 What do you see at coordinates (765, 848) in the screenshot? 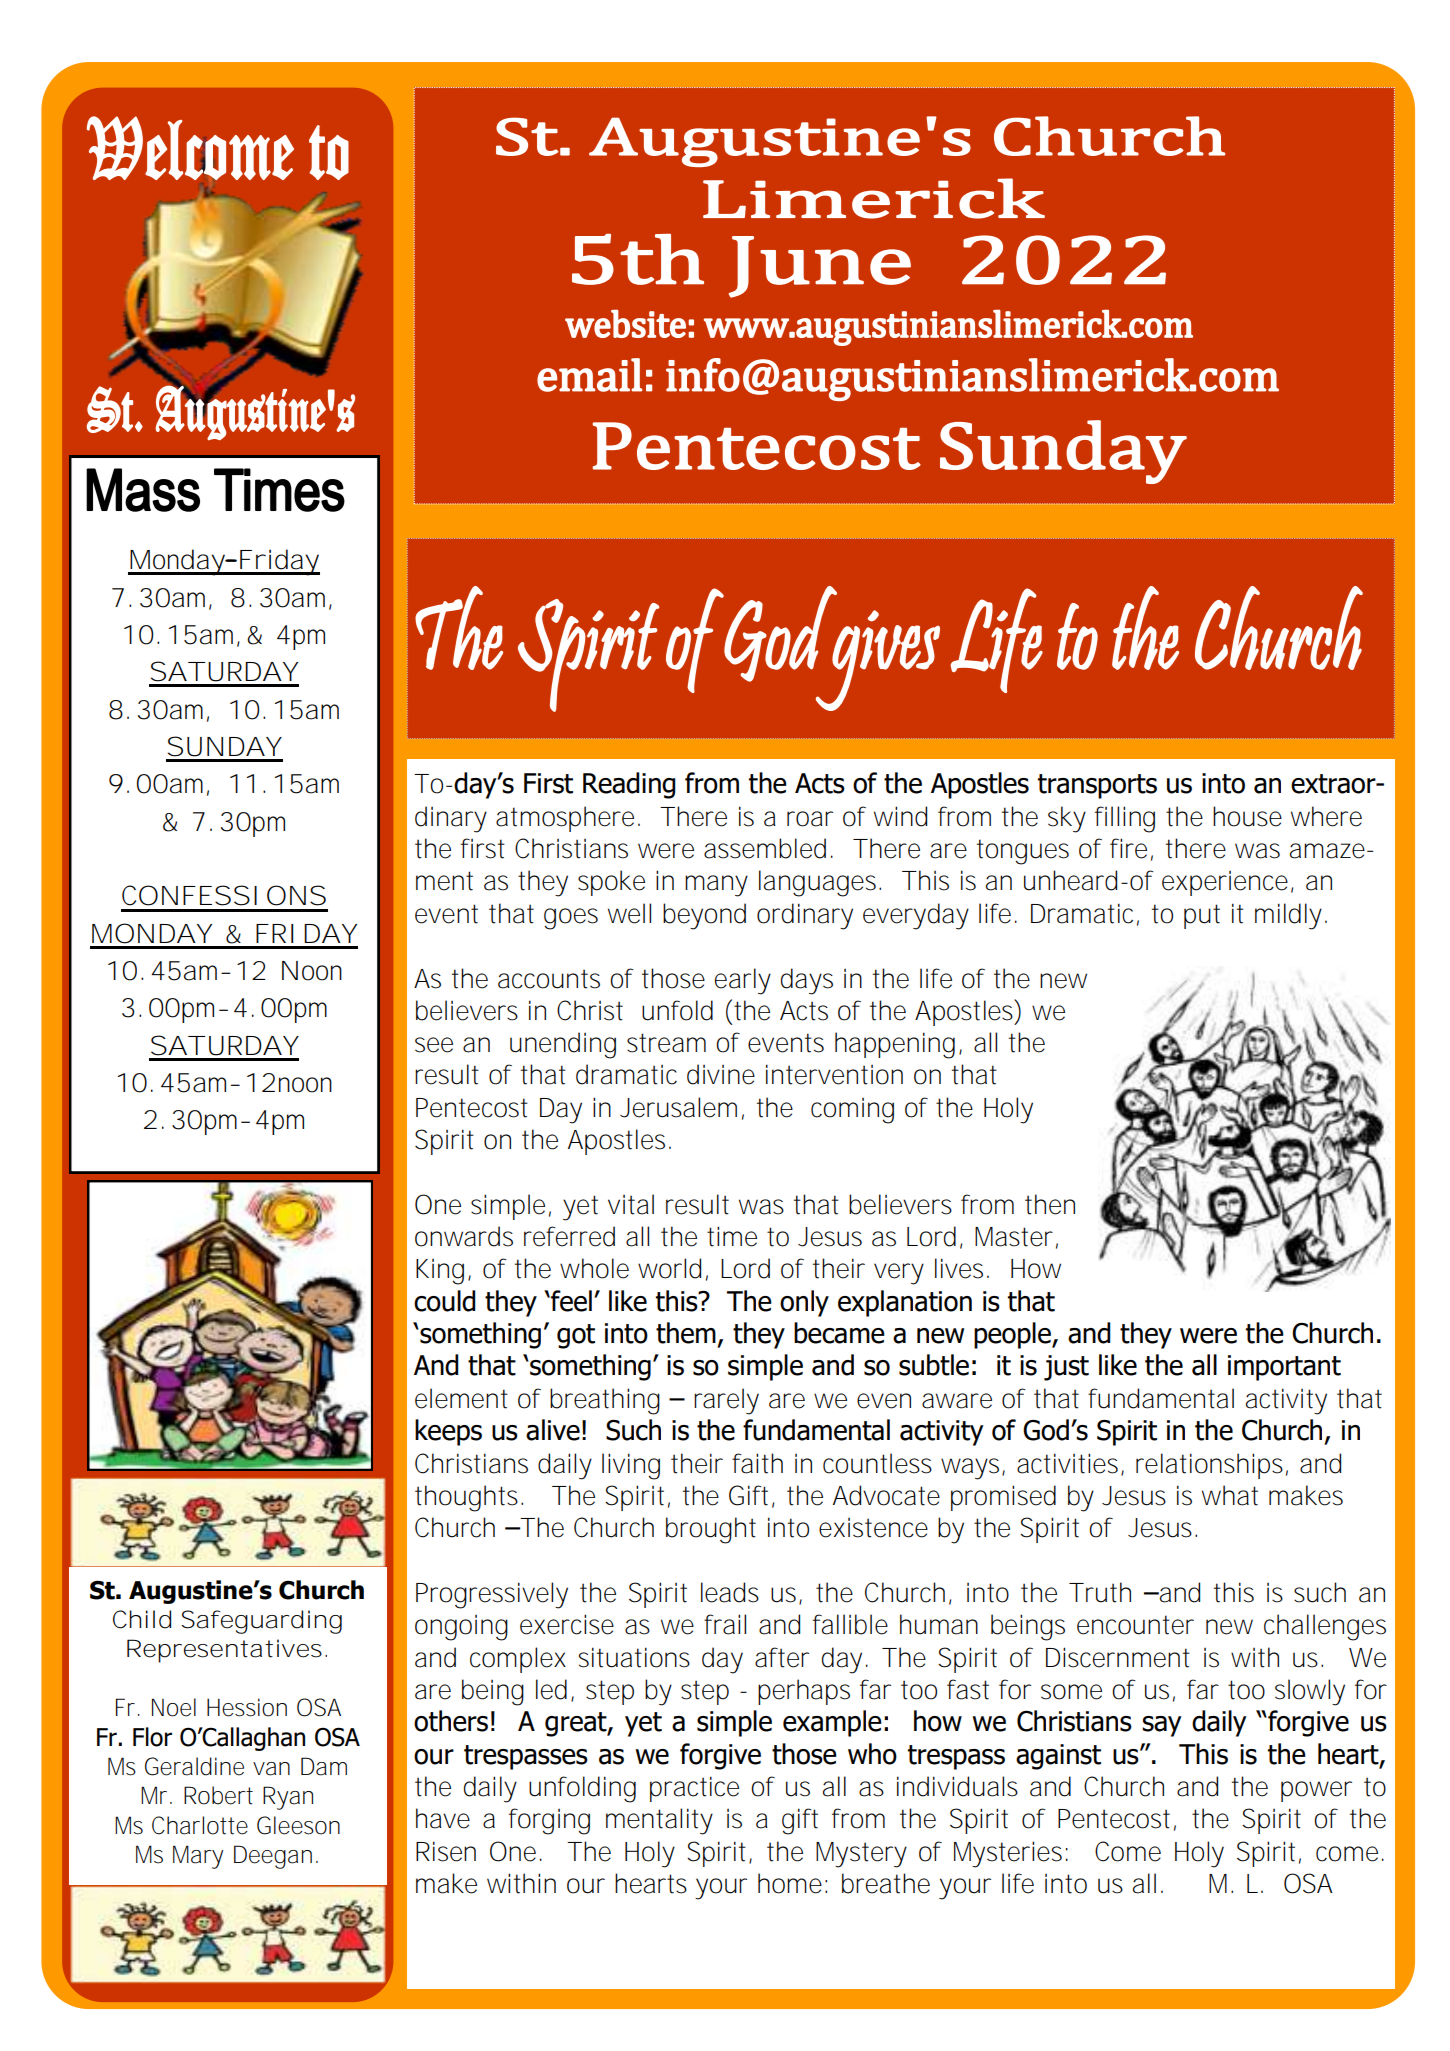
I see `assembled` at bounding box center [765, 848].
